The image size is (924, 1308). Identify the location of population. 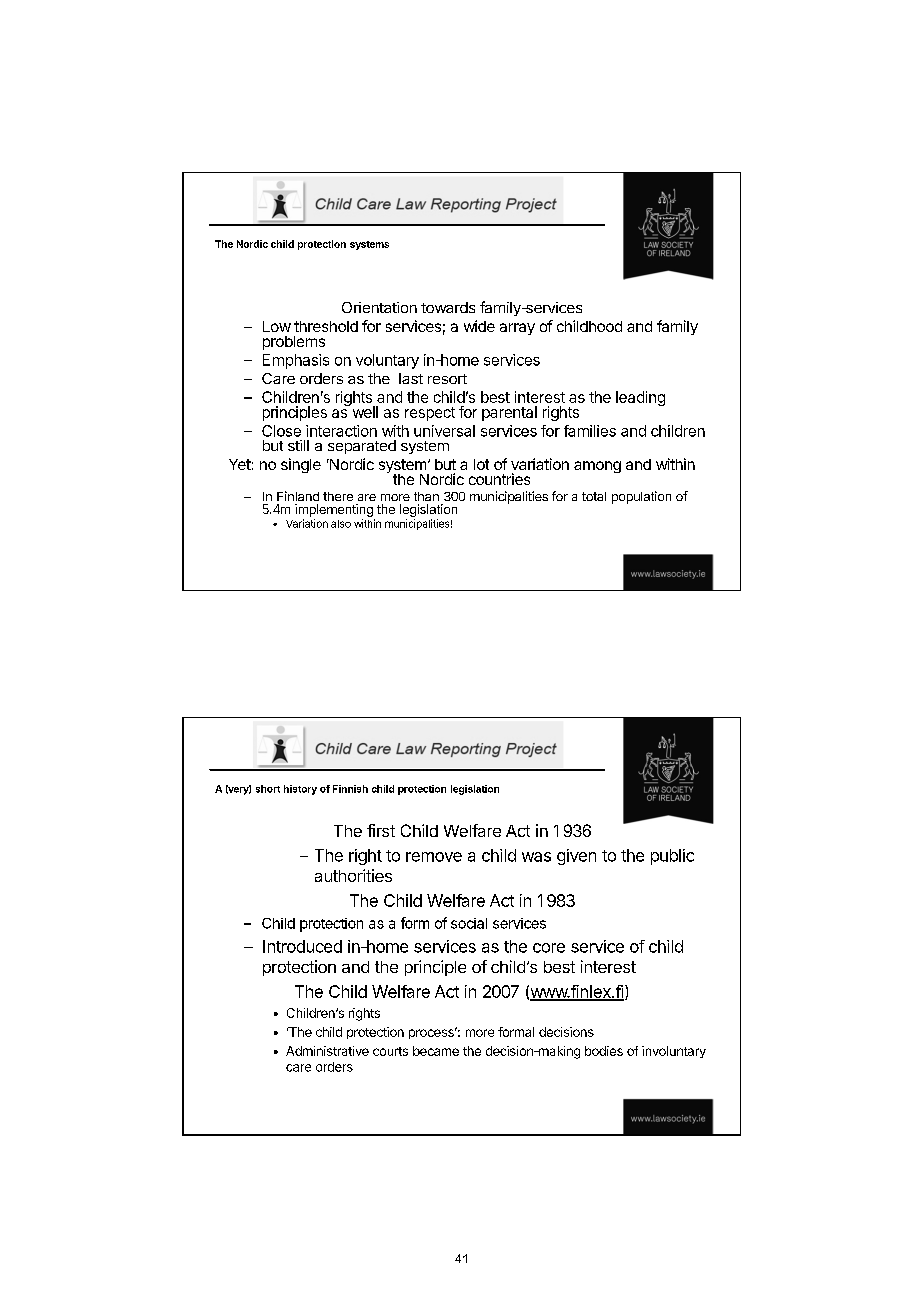
(641, 497).
